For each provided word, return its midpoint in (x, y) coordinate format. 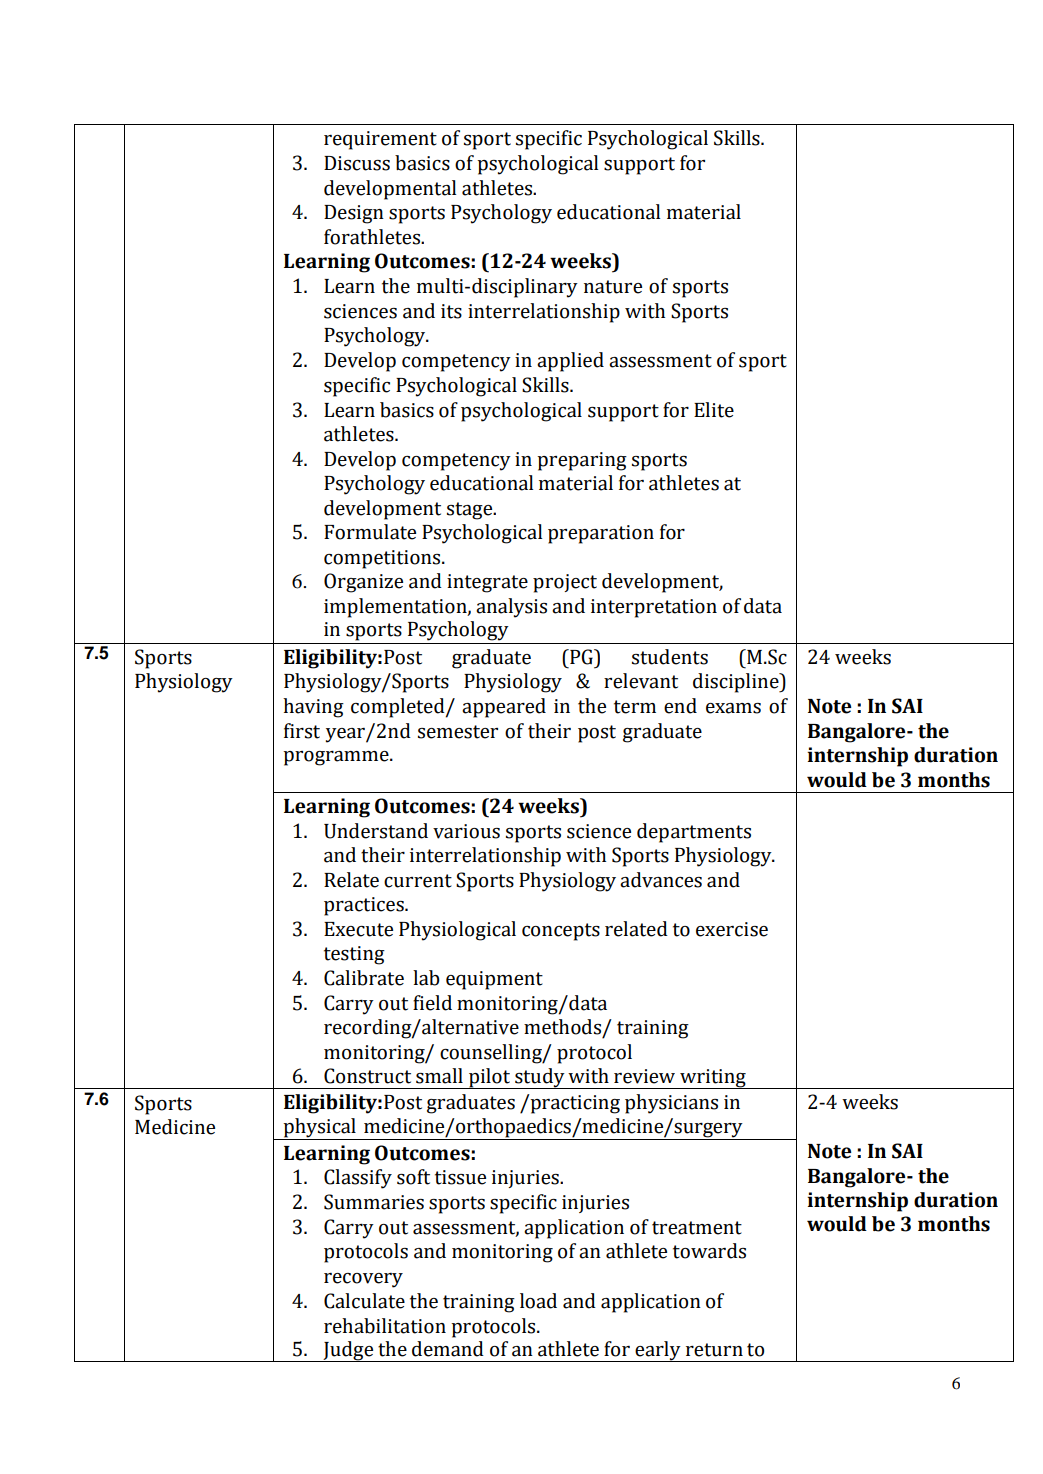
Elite (714, 410)
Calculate (364, 1301)
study (540, 1078)
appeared (504, 708)
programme (337, 758)
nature (613, 287)
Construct (367, 1076)
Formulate (370, 532)
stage (471, 511)
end (680, 706)
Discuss (357, 163)
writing (713, 1079)
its (451, 311)
